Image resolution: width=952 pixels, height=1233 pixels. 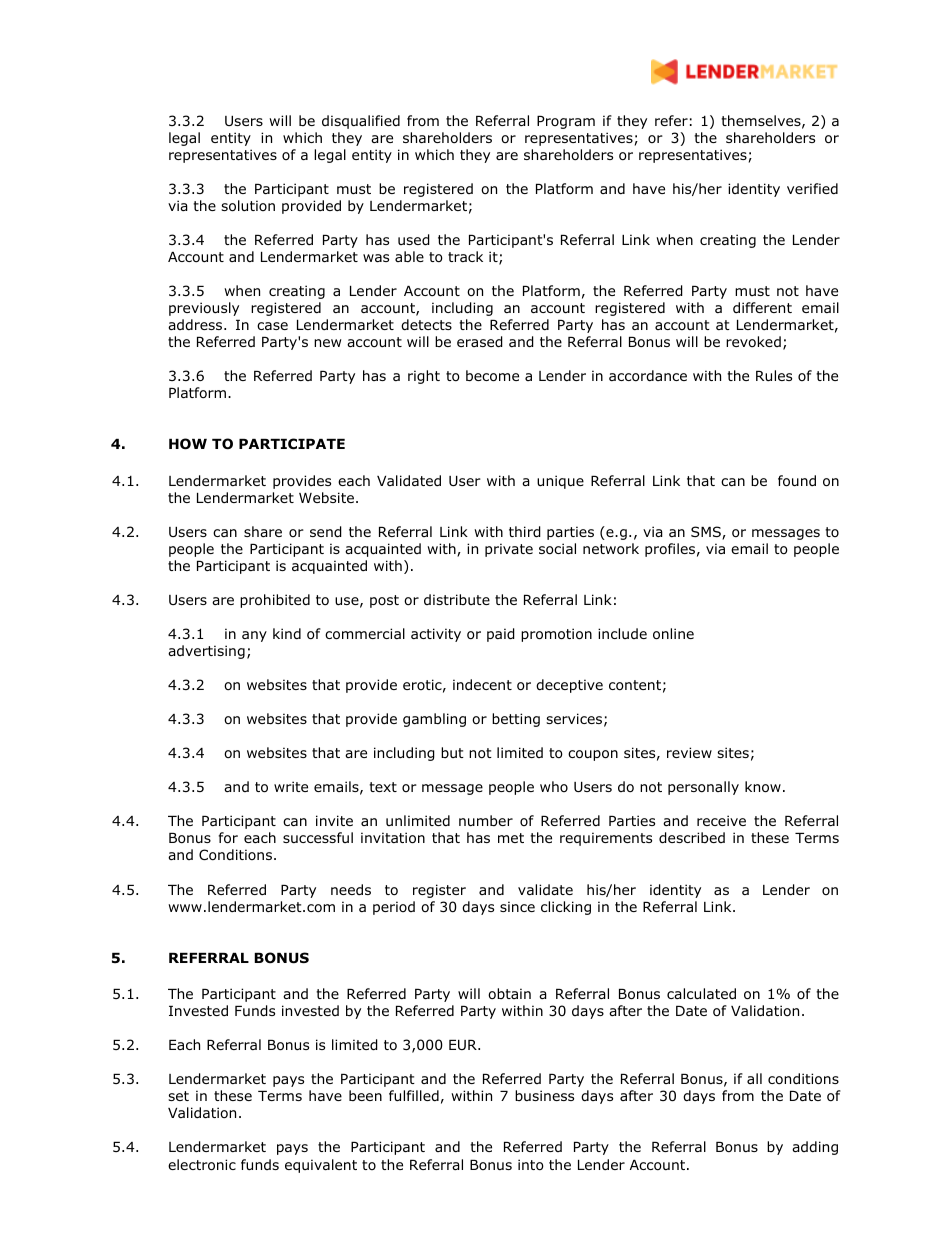 What do you see at coordinates (692, 838) in the screenshot?
I see `described` at bounding box center [692, 838].
